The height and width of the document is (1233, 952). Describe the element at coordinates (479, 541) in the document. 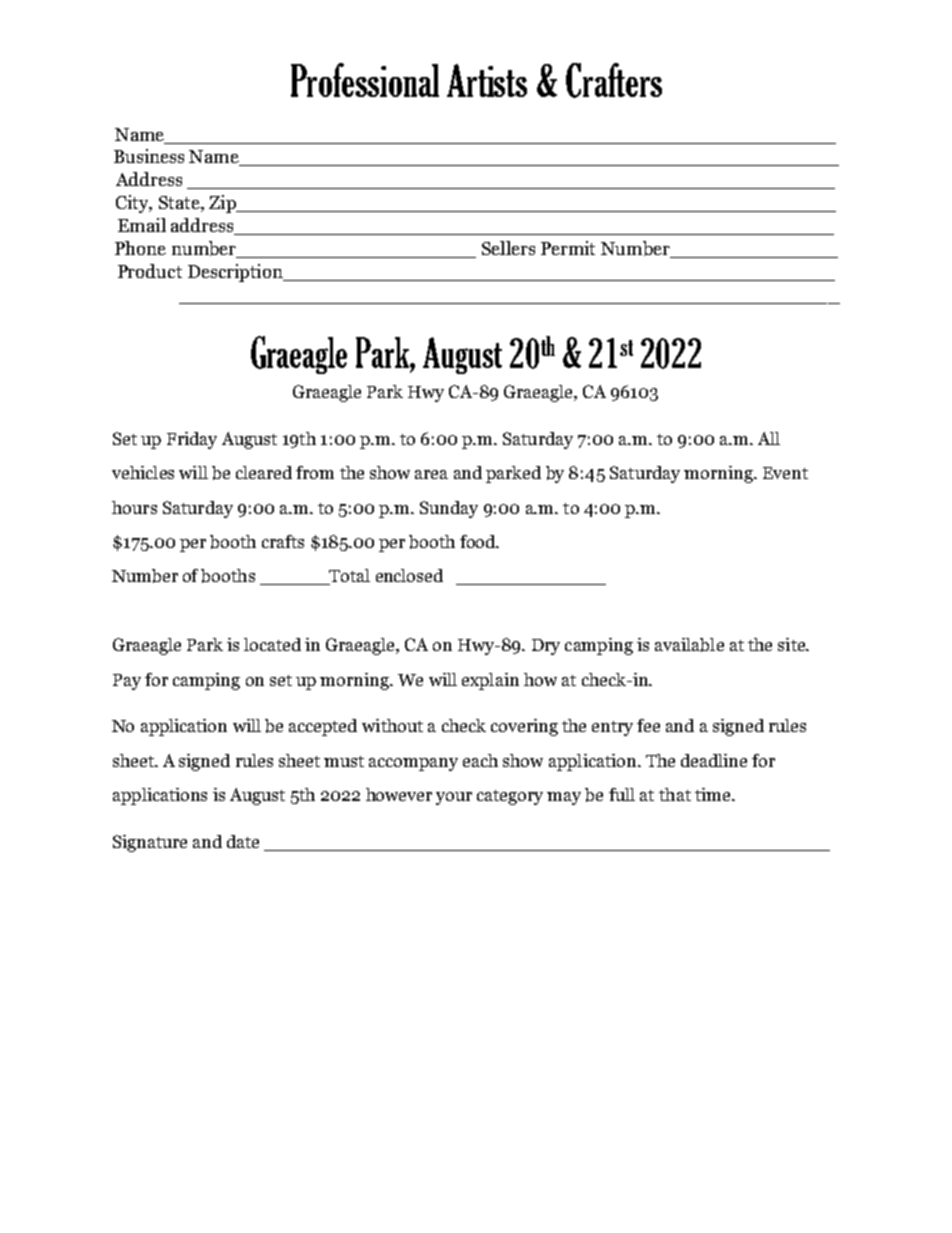

I see `food` at that location.
